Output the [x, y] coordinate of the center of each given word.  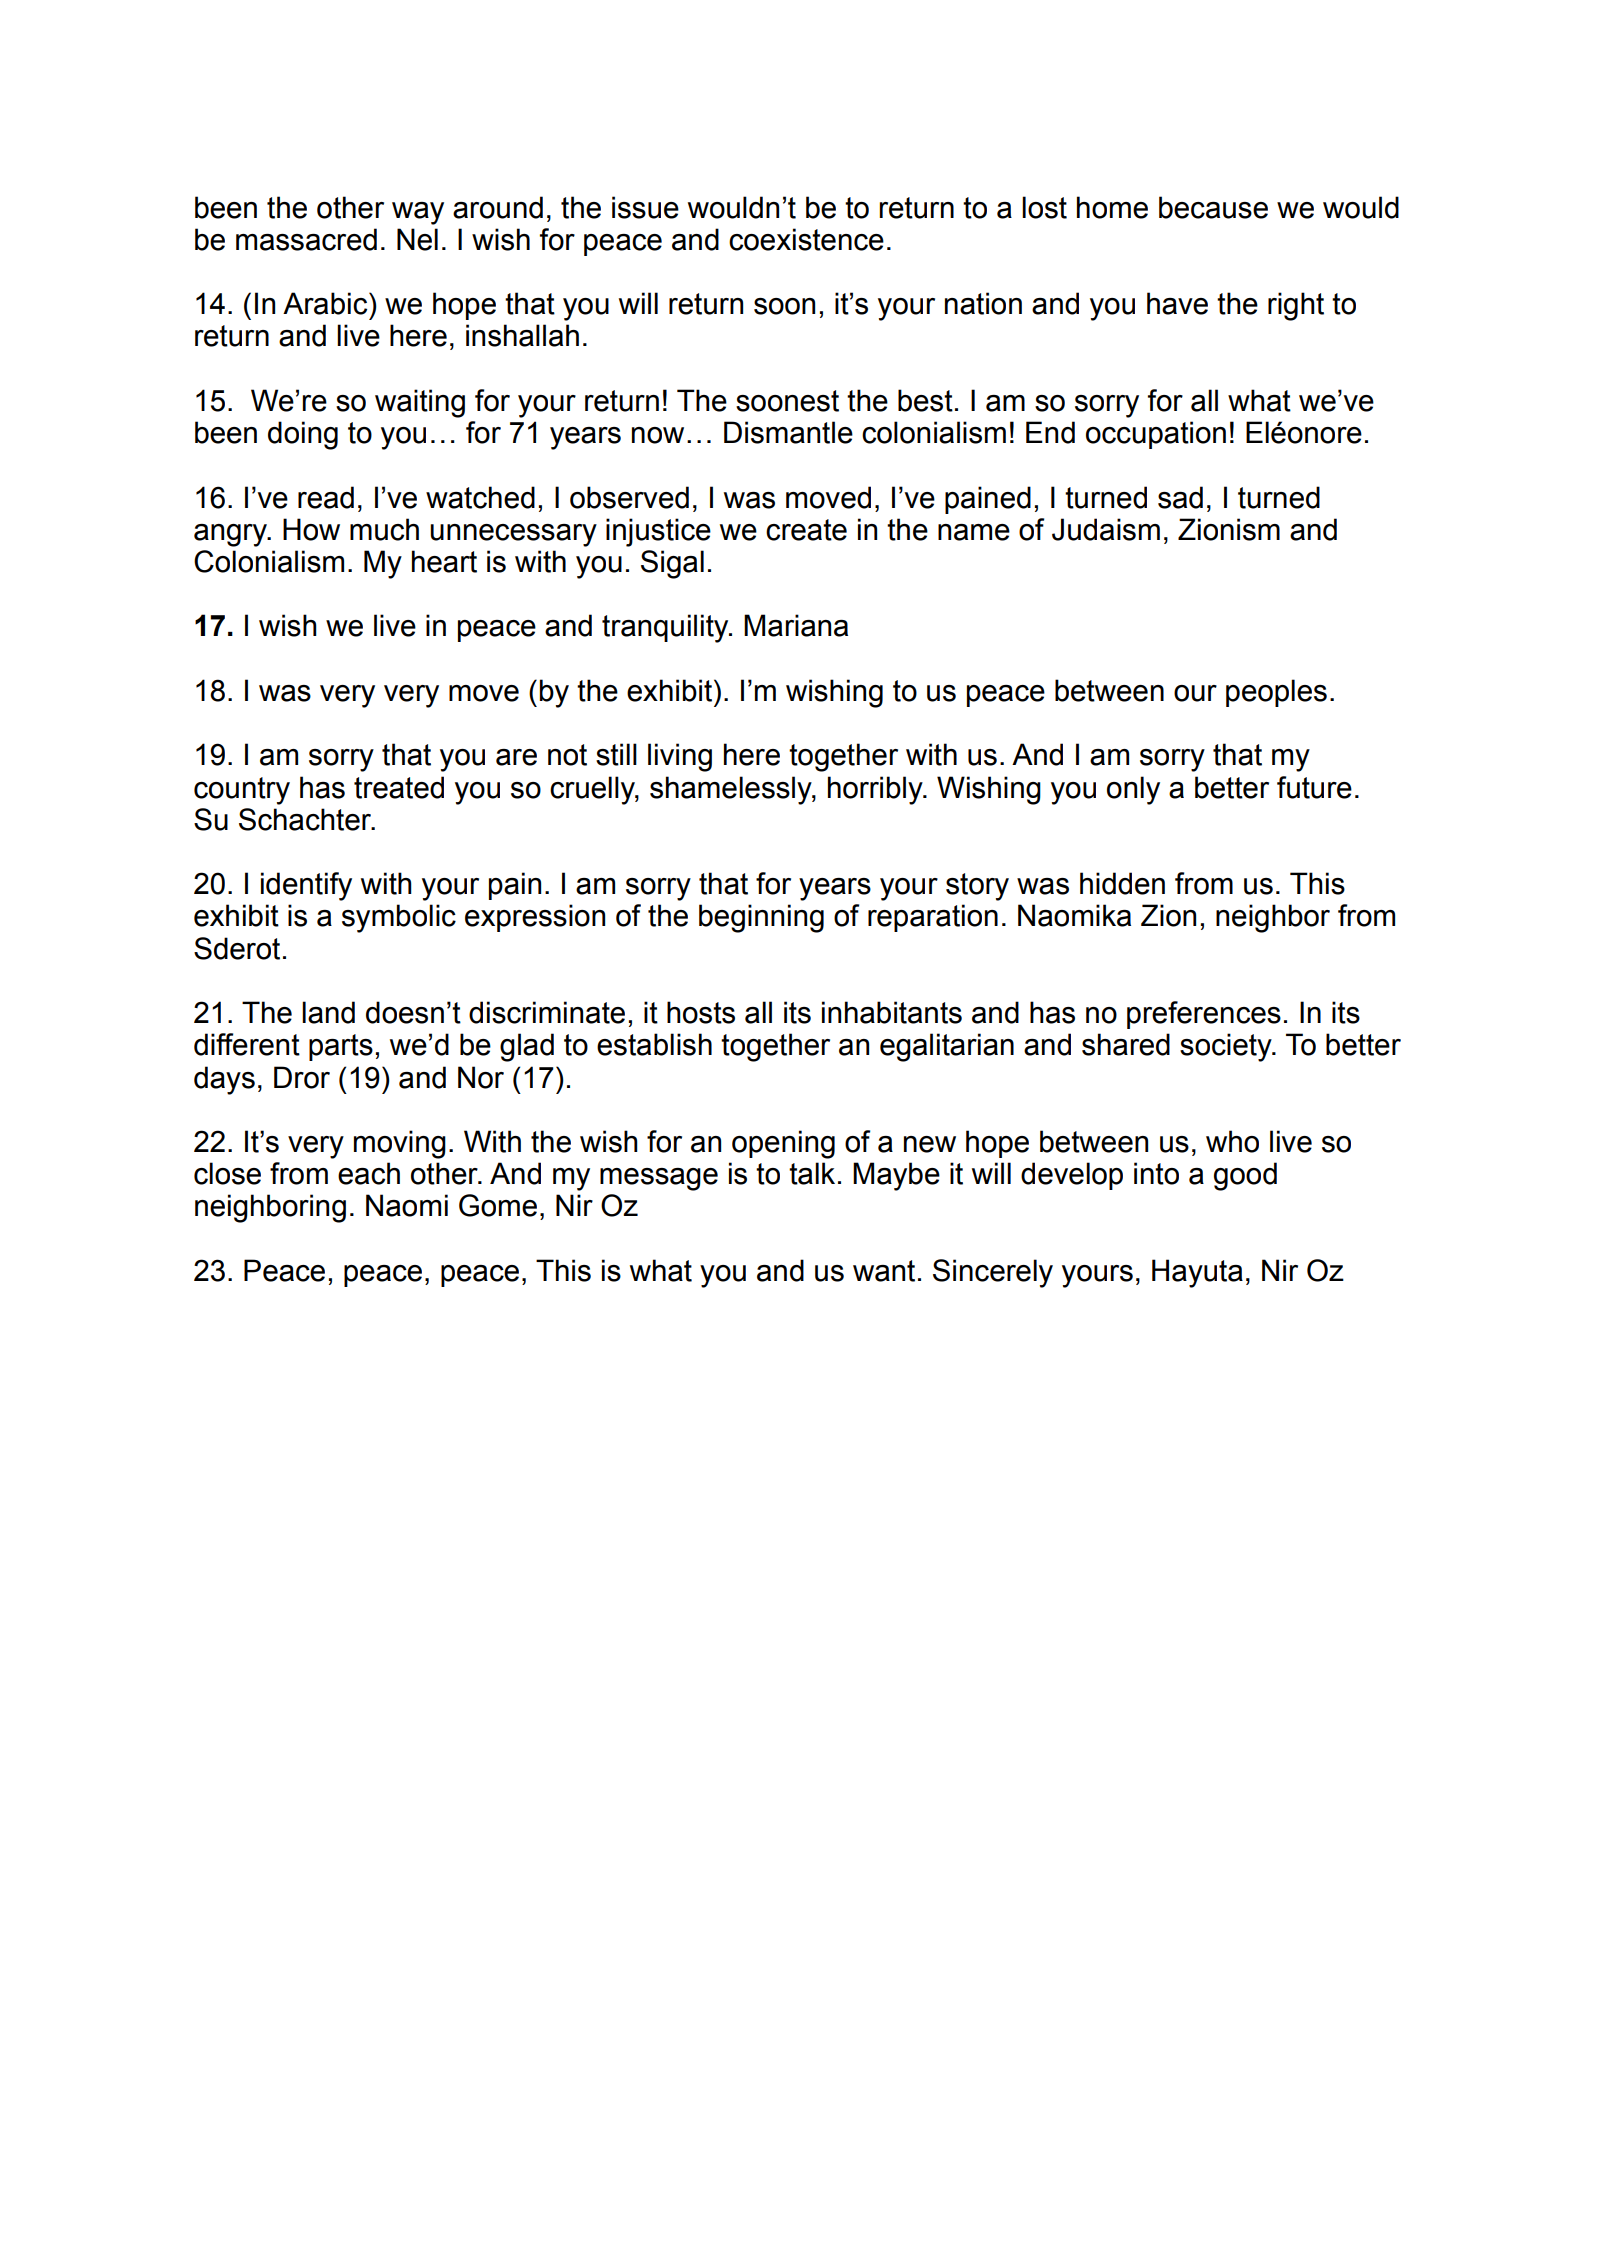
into [1156, 1173]
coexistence [806, 239]
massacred [306, 239]
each [369, 1173]
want [884, 1271]
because [1213, 207]
